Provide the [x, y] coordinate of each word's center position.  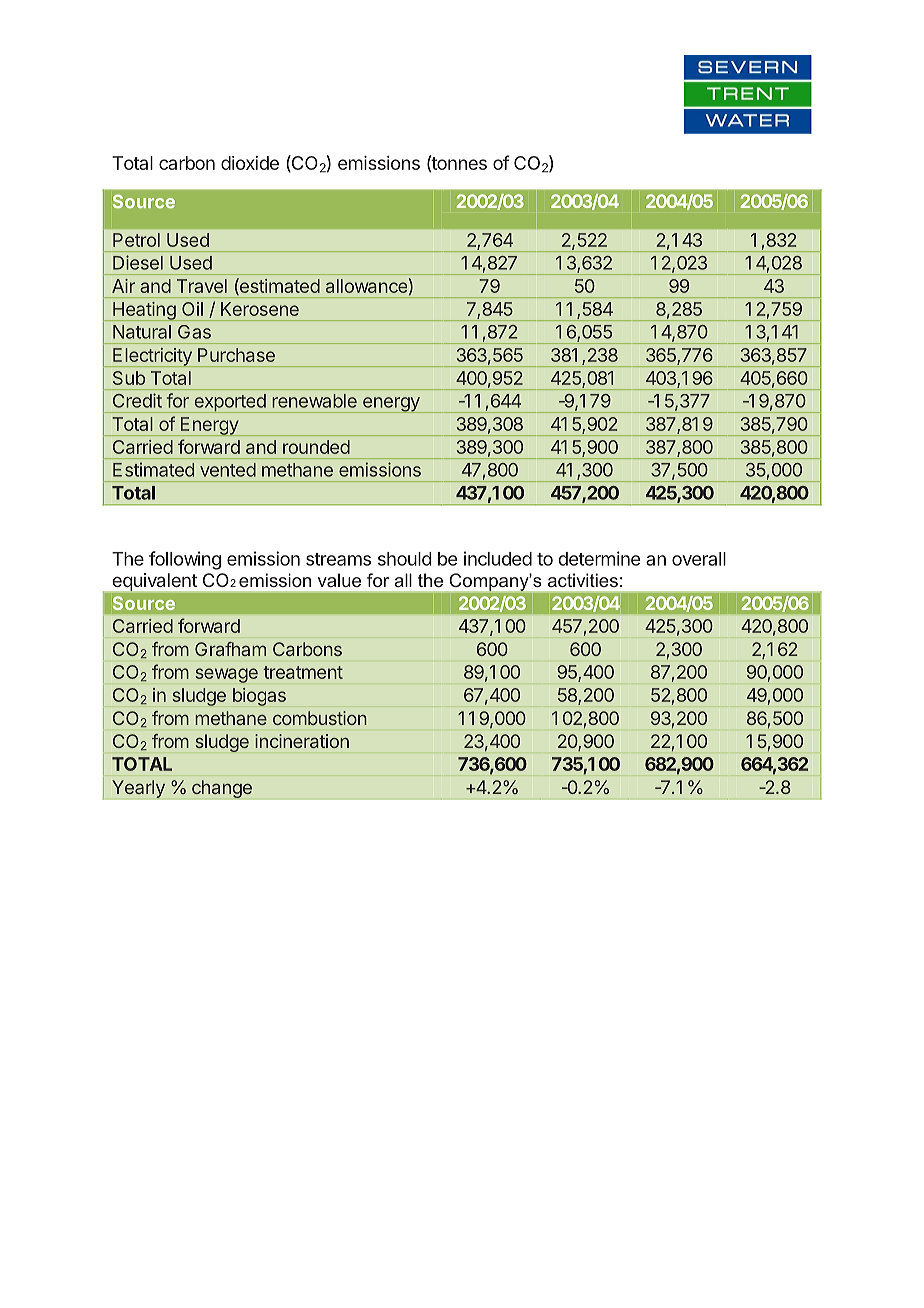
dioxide [250, 163]
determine [599, 558]
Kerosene [260, 309]
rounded [316, 447]
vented [228, 470]
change [222, 789]
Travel [202, 286]
